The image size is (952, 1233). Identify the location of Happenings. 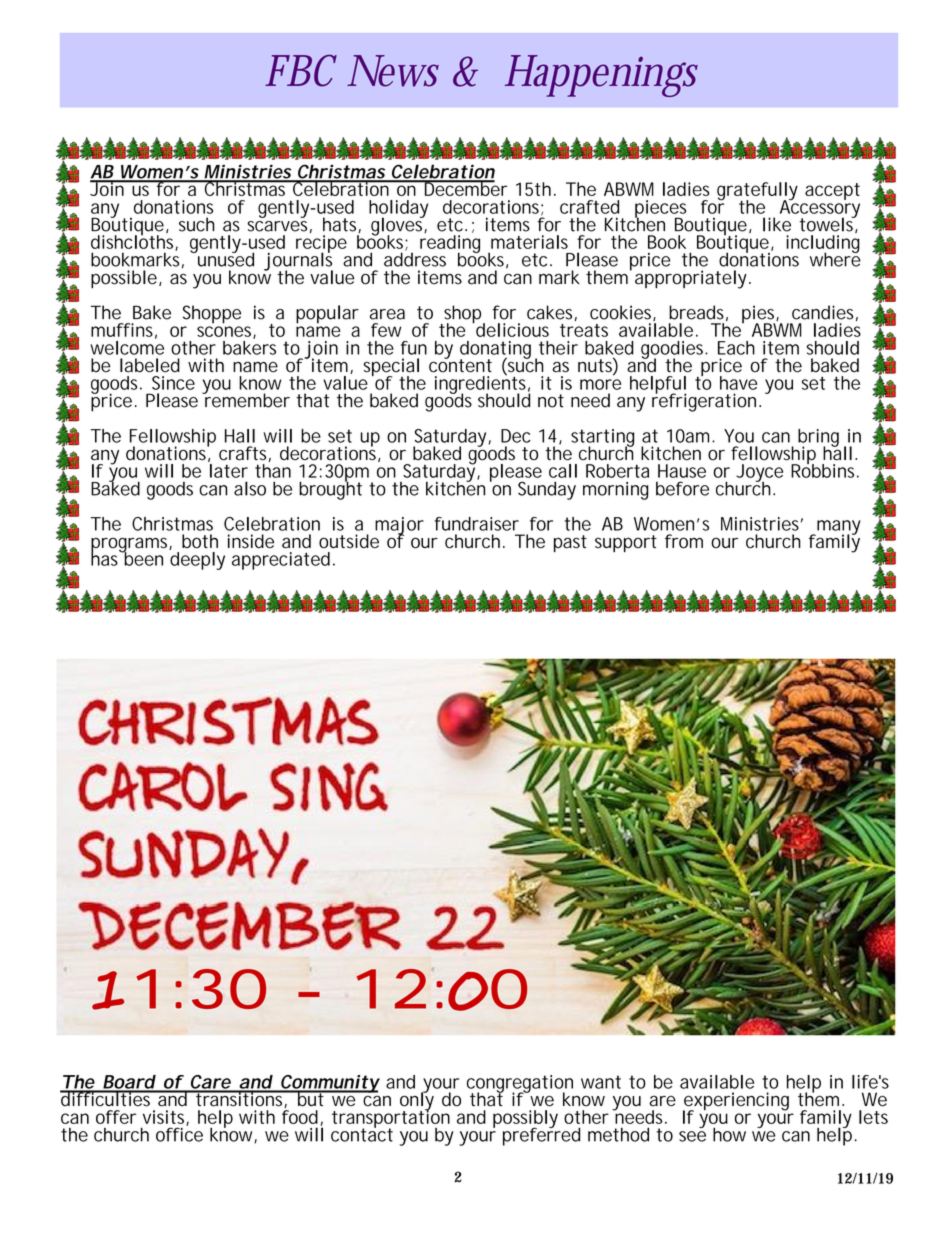
(601, 76).
